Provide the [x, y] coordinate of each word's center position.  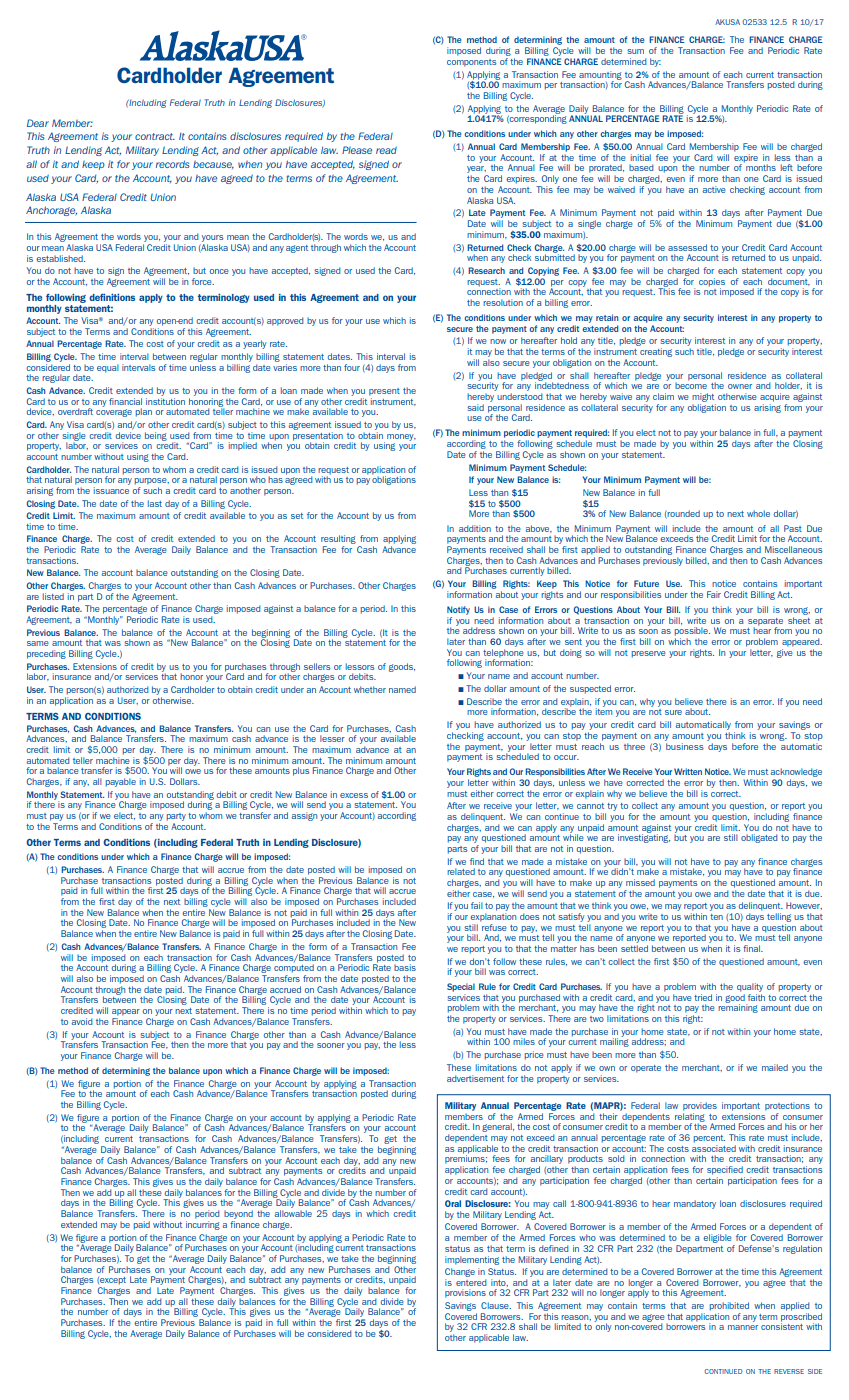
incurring [203, 1225]
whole [758, 513]
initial [641, 157]
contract [155, 136]
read [386, 150]
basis [405, 967]
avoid [82, 1021]
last [155, 503]
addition [475, 528]
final [752, 948]
